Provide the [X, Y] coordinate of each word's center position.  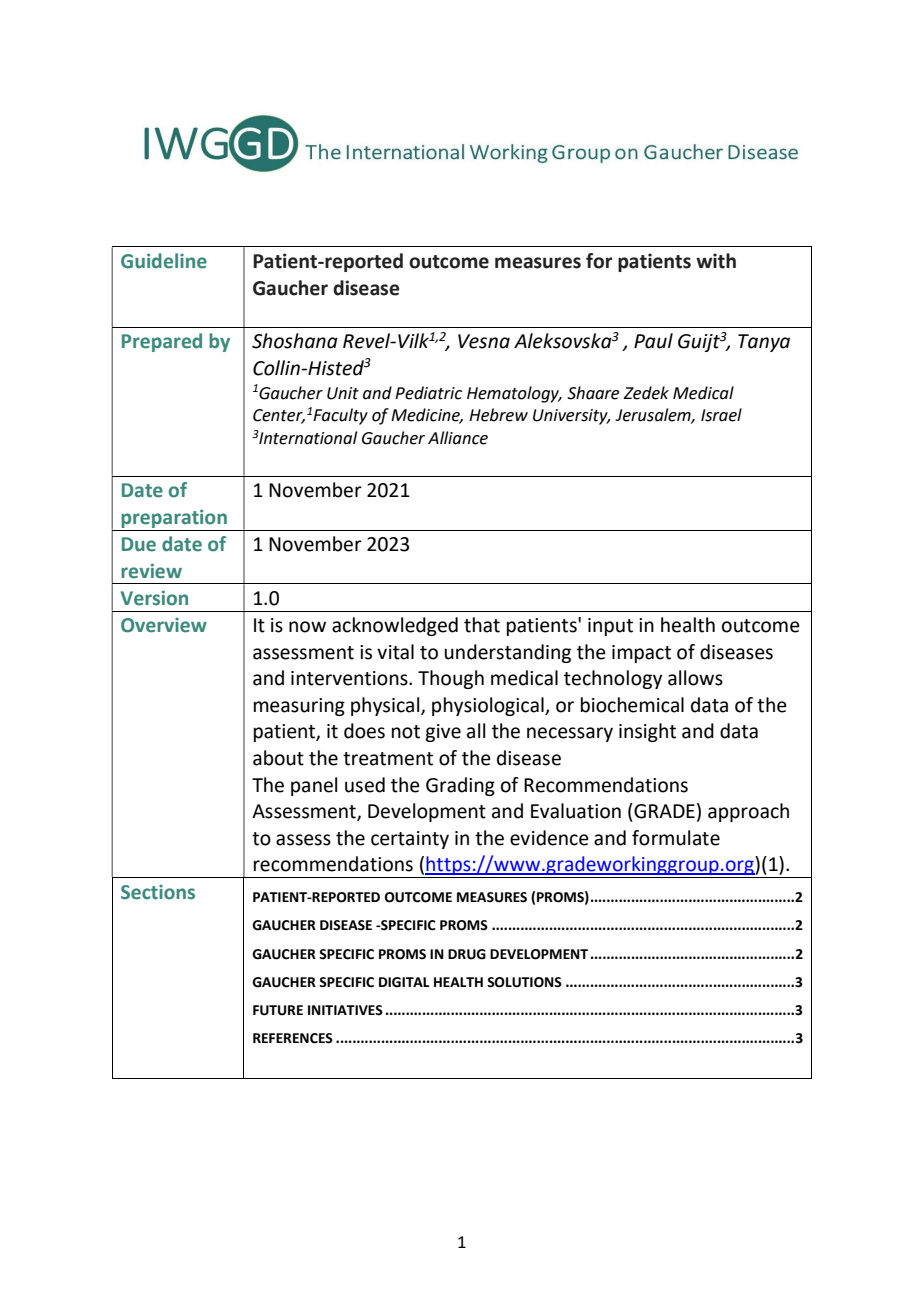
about [278, 758]
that [482, 625]
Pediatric [428, 393]
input [610, 627]
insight [647, 732]
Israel [721, 415]
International [307, 438]
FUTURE [278, 1010]
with [716, 261]
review [151, 571]
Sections [158, 892]
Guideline [164, 261]
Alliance [458, 438]
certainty [410, 840]
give [443, 733]
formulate [676, 838]
